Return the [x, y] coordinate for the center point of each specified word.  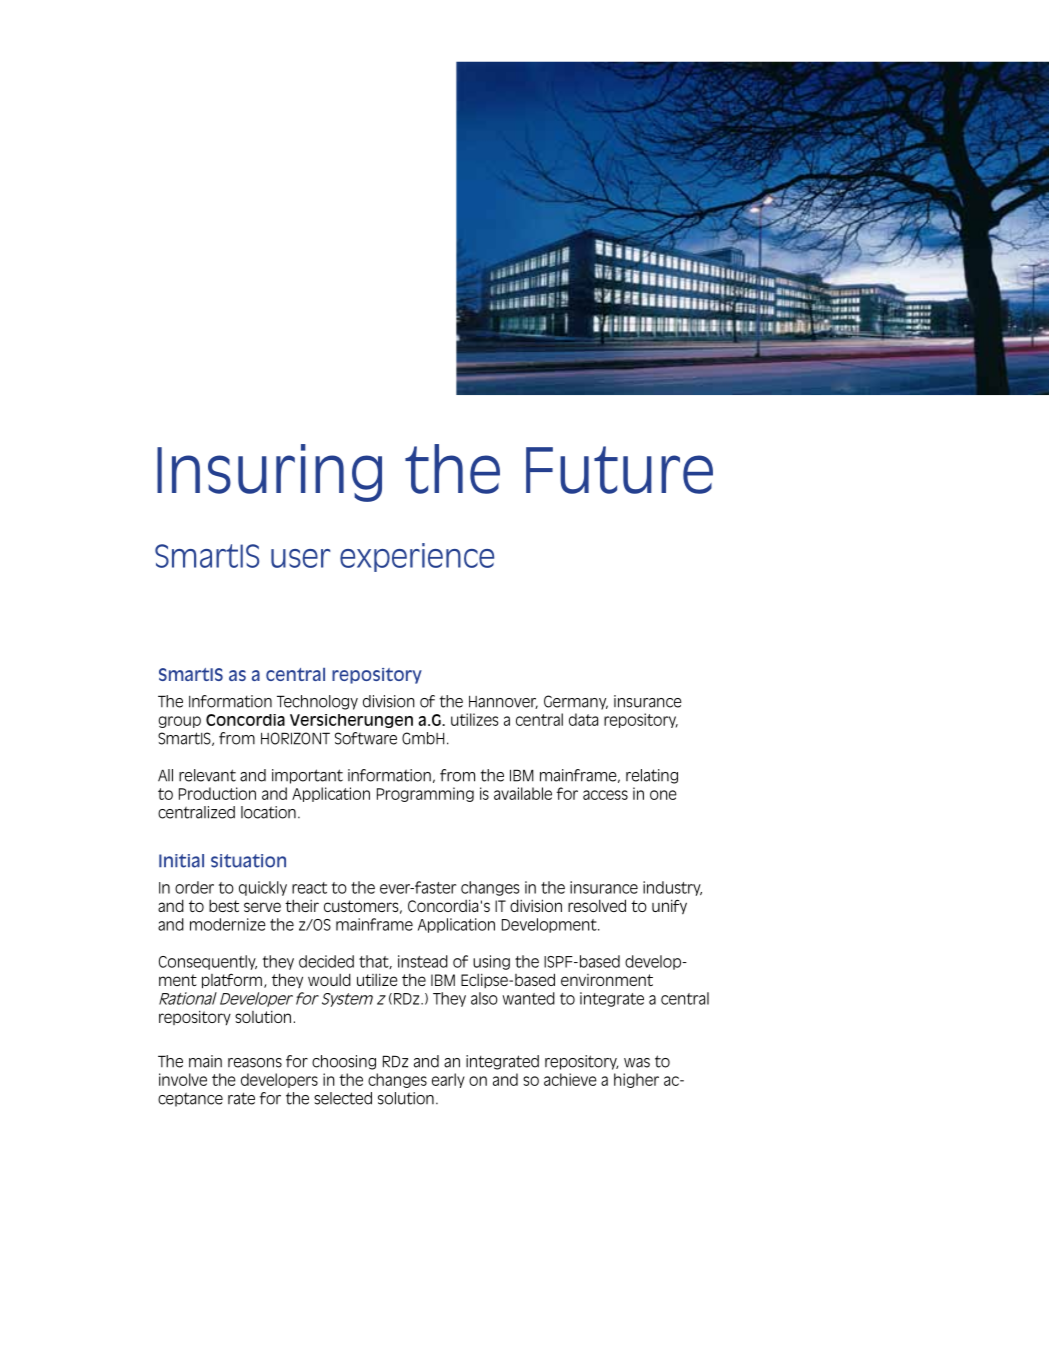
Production [217, 793]
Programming [425, 794]
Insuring [269, 473]
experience [417, 557]
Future [619, 470]
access [605, 795]
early [448, 1080]
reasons [255, 1063]
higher [636, 1080]
